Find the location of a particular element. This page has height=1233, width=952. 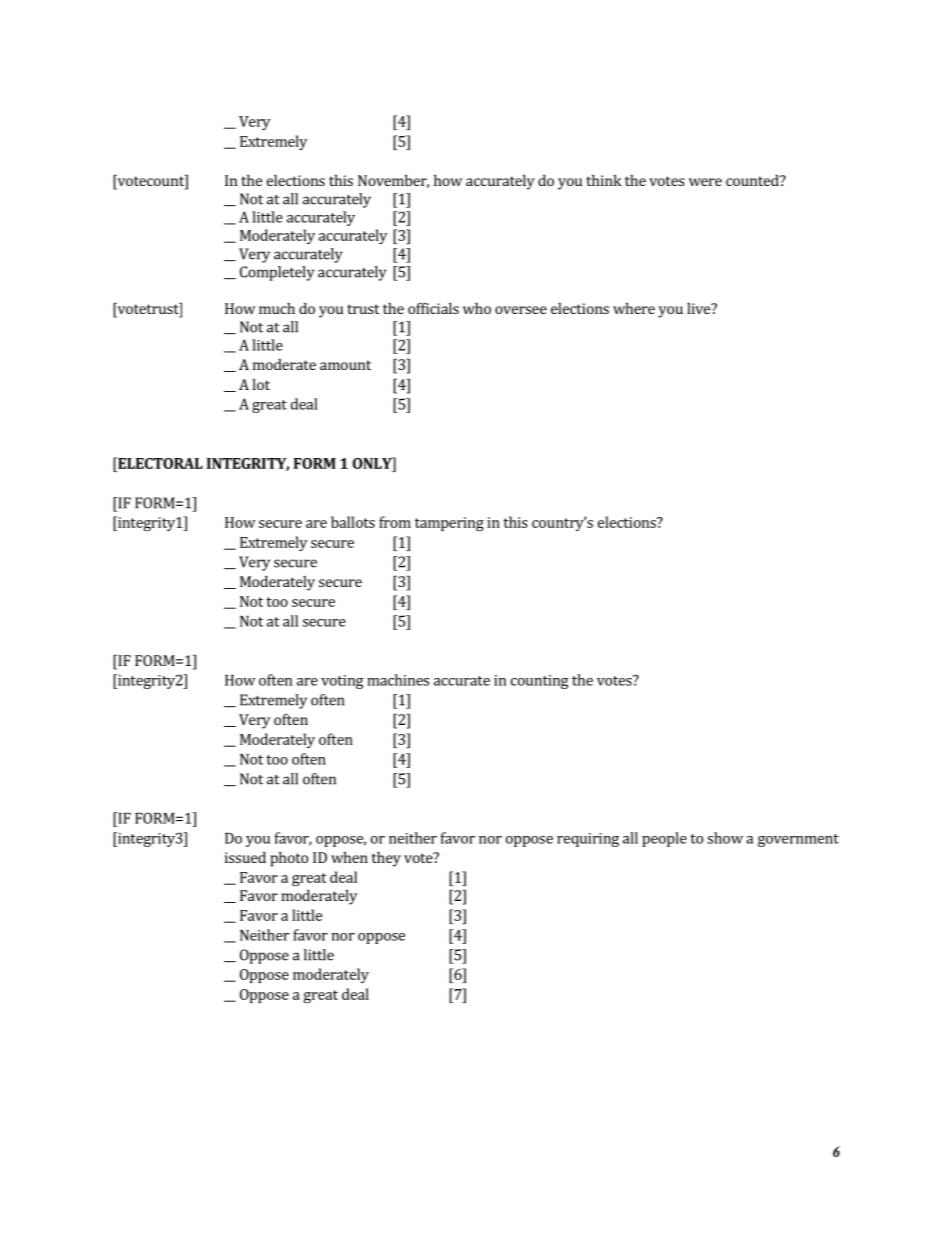

issued is located at coordinates (245, 857).
